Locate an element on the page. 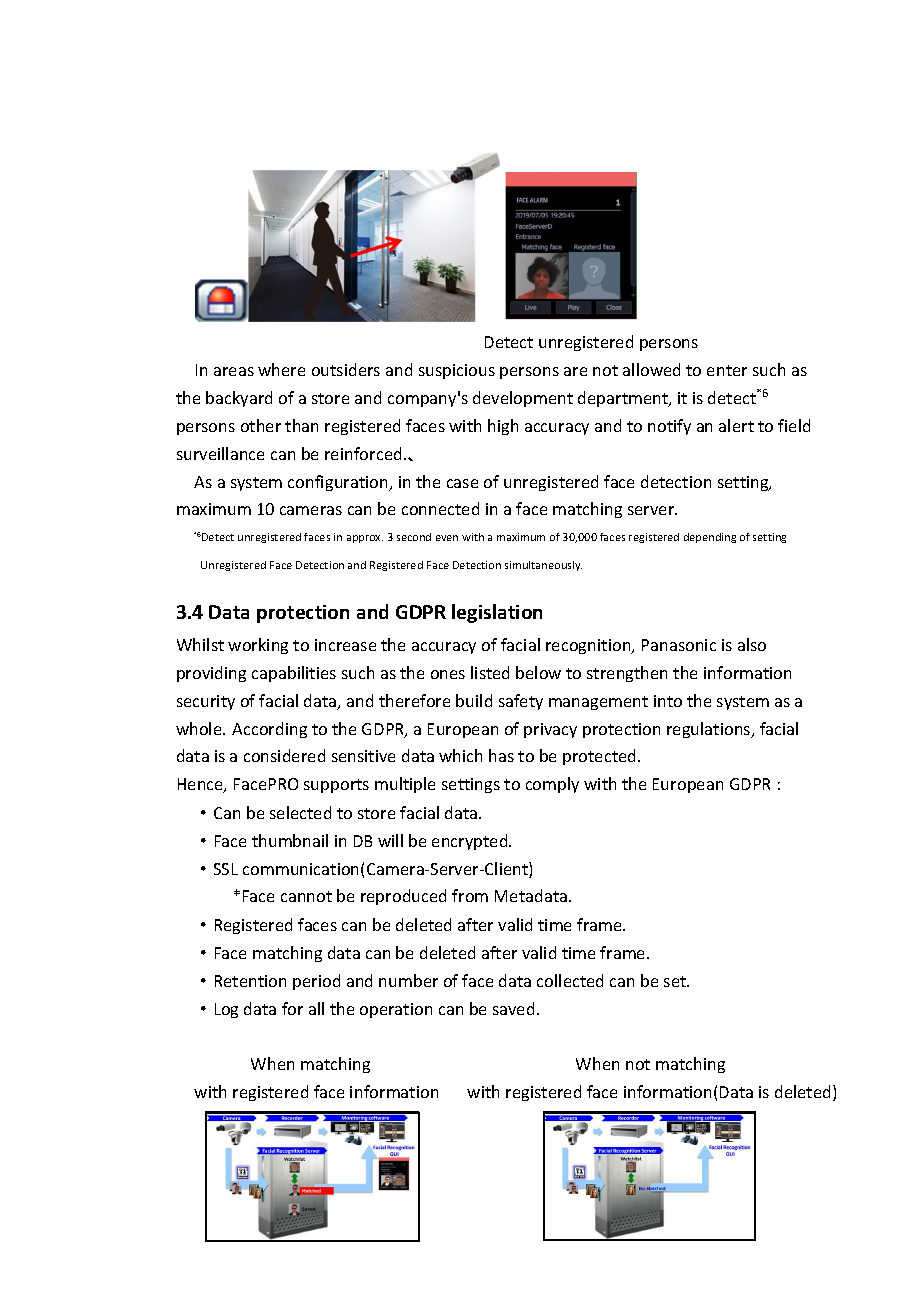 The width and height of the document is (924, 1308). build is located at coordinates (474, 700).
